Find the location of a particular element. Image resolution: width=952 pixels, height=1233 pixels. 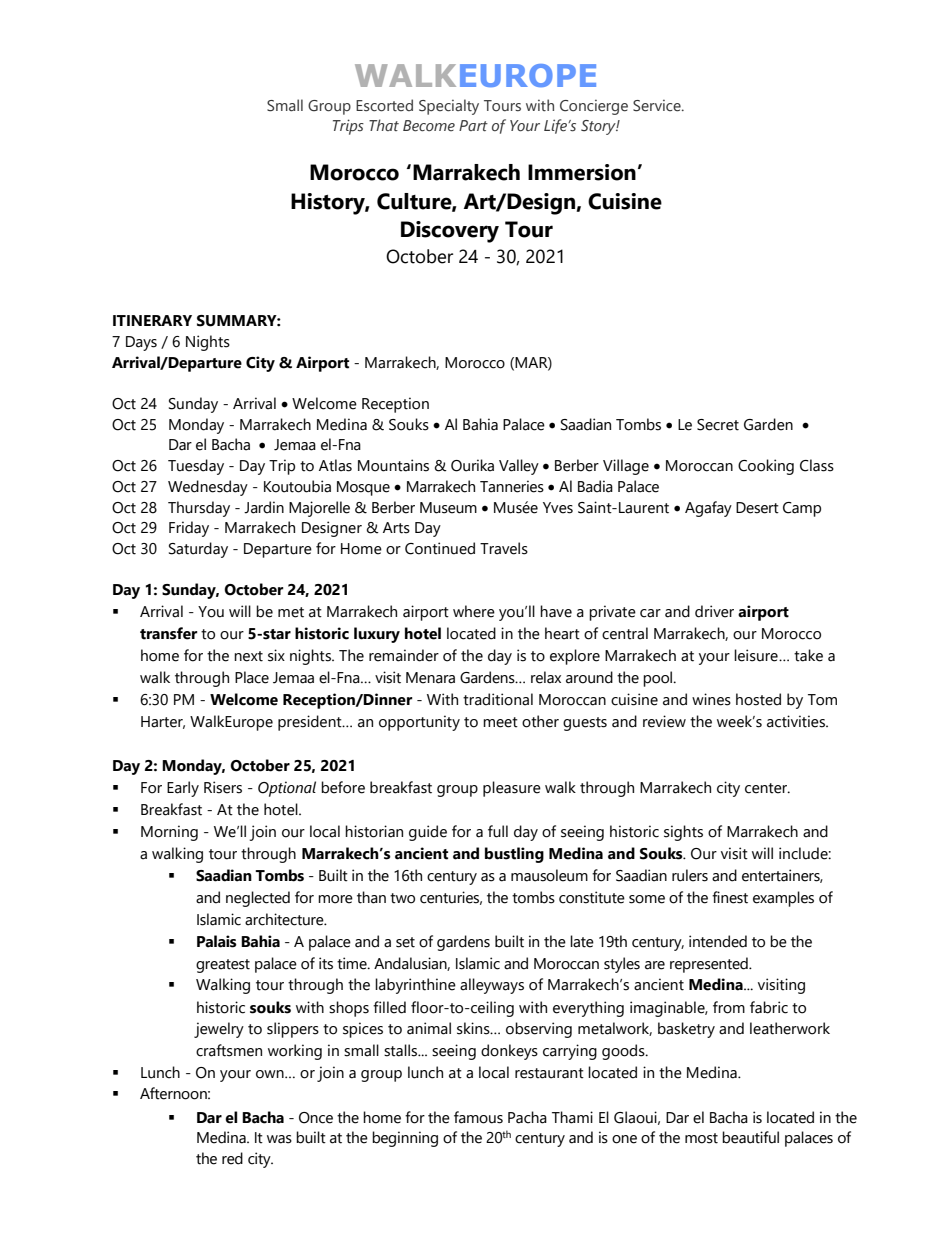

next is located at coordinates (248, 656).
